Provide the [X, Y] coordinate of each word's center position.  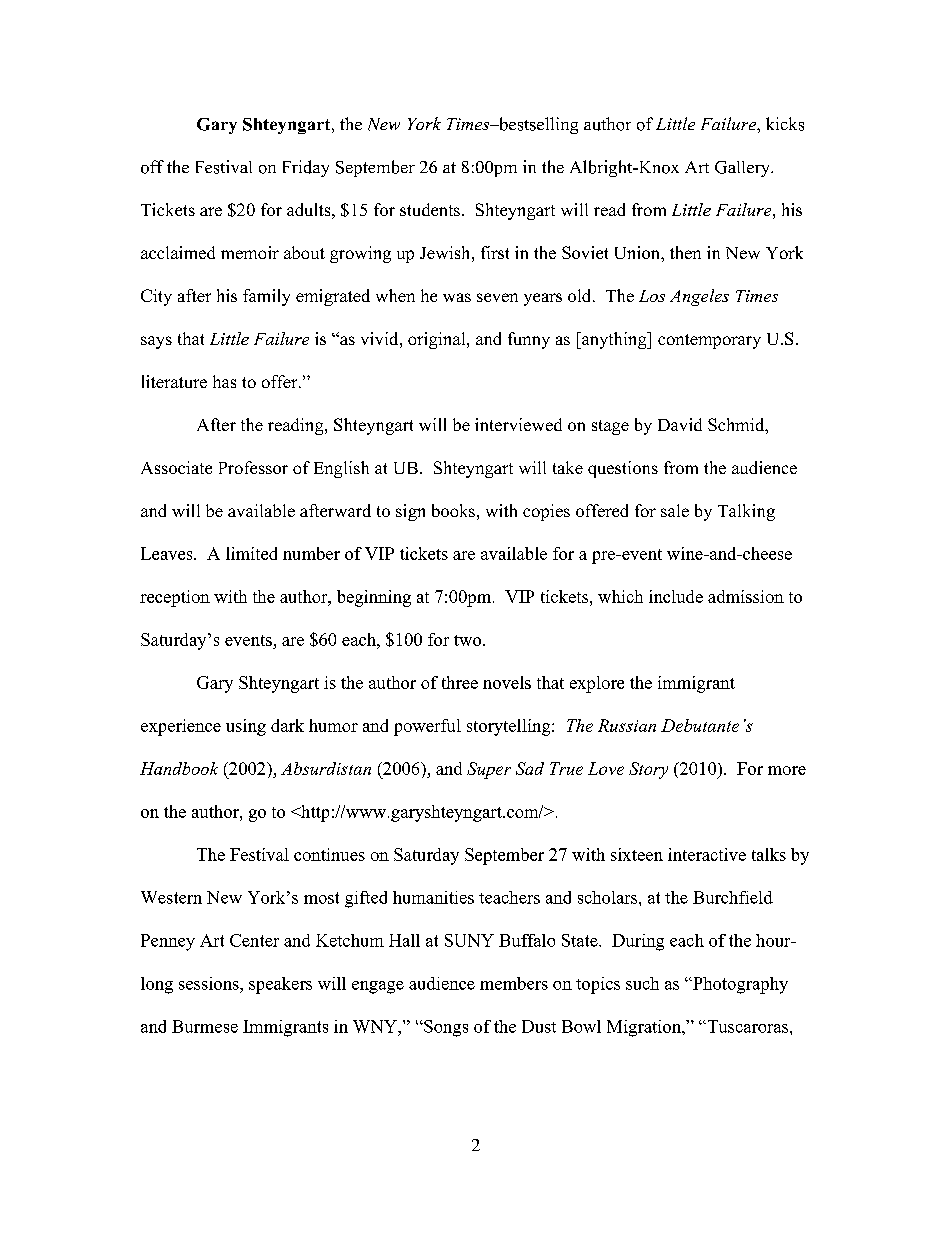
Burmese [205, 1026]
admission [746, 596]
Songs [445, 1028]
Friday [306, 168]
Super [489, 770]
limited [251, 553]
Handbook [179, 768]
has [224, 381]
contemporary [709, 341]
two [469, 640]
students [430, 209]
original [438, 340]
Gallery [743, 169]
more [787, 770]
